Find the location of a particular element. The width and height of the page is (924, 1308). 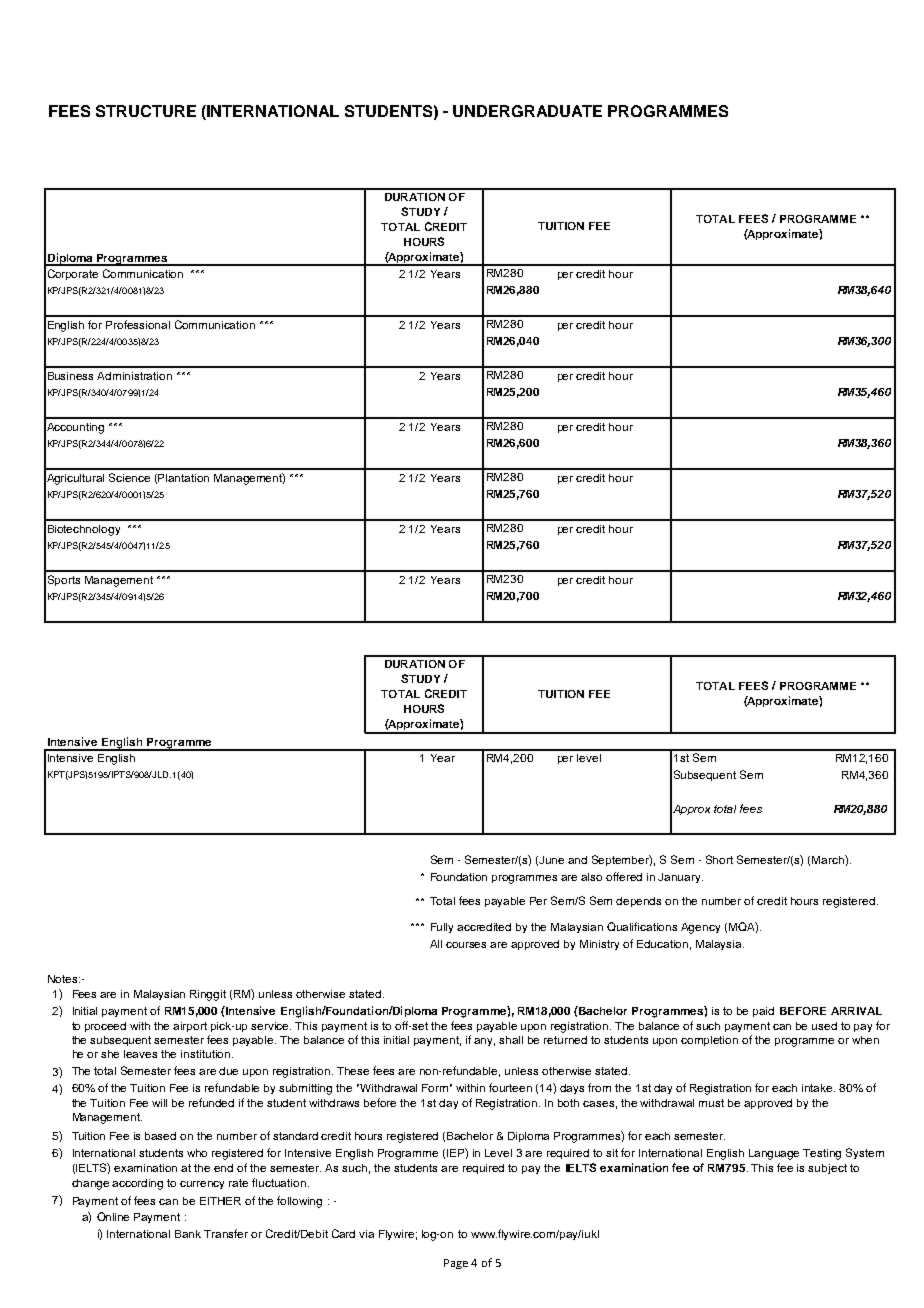

Administration is located at coordinates (134, 376).
